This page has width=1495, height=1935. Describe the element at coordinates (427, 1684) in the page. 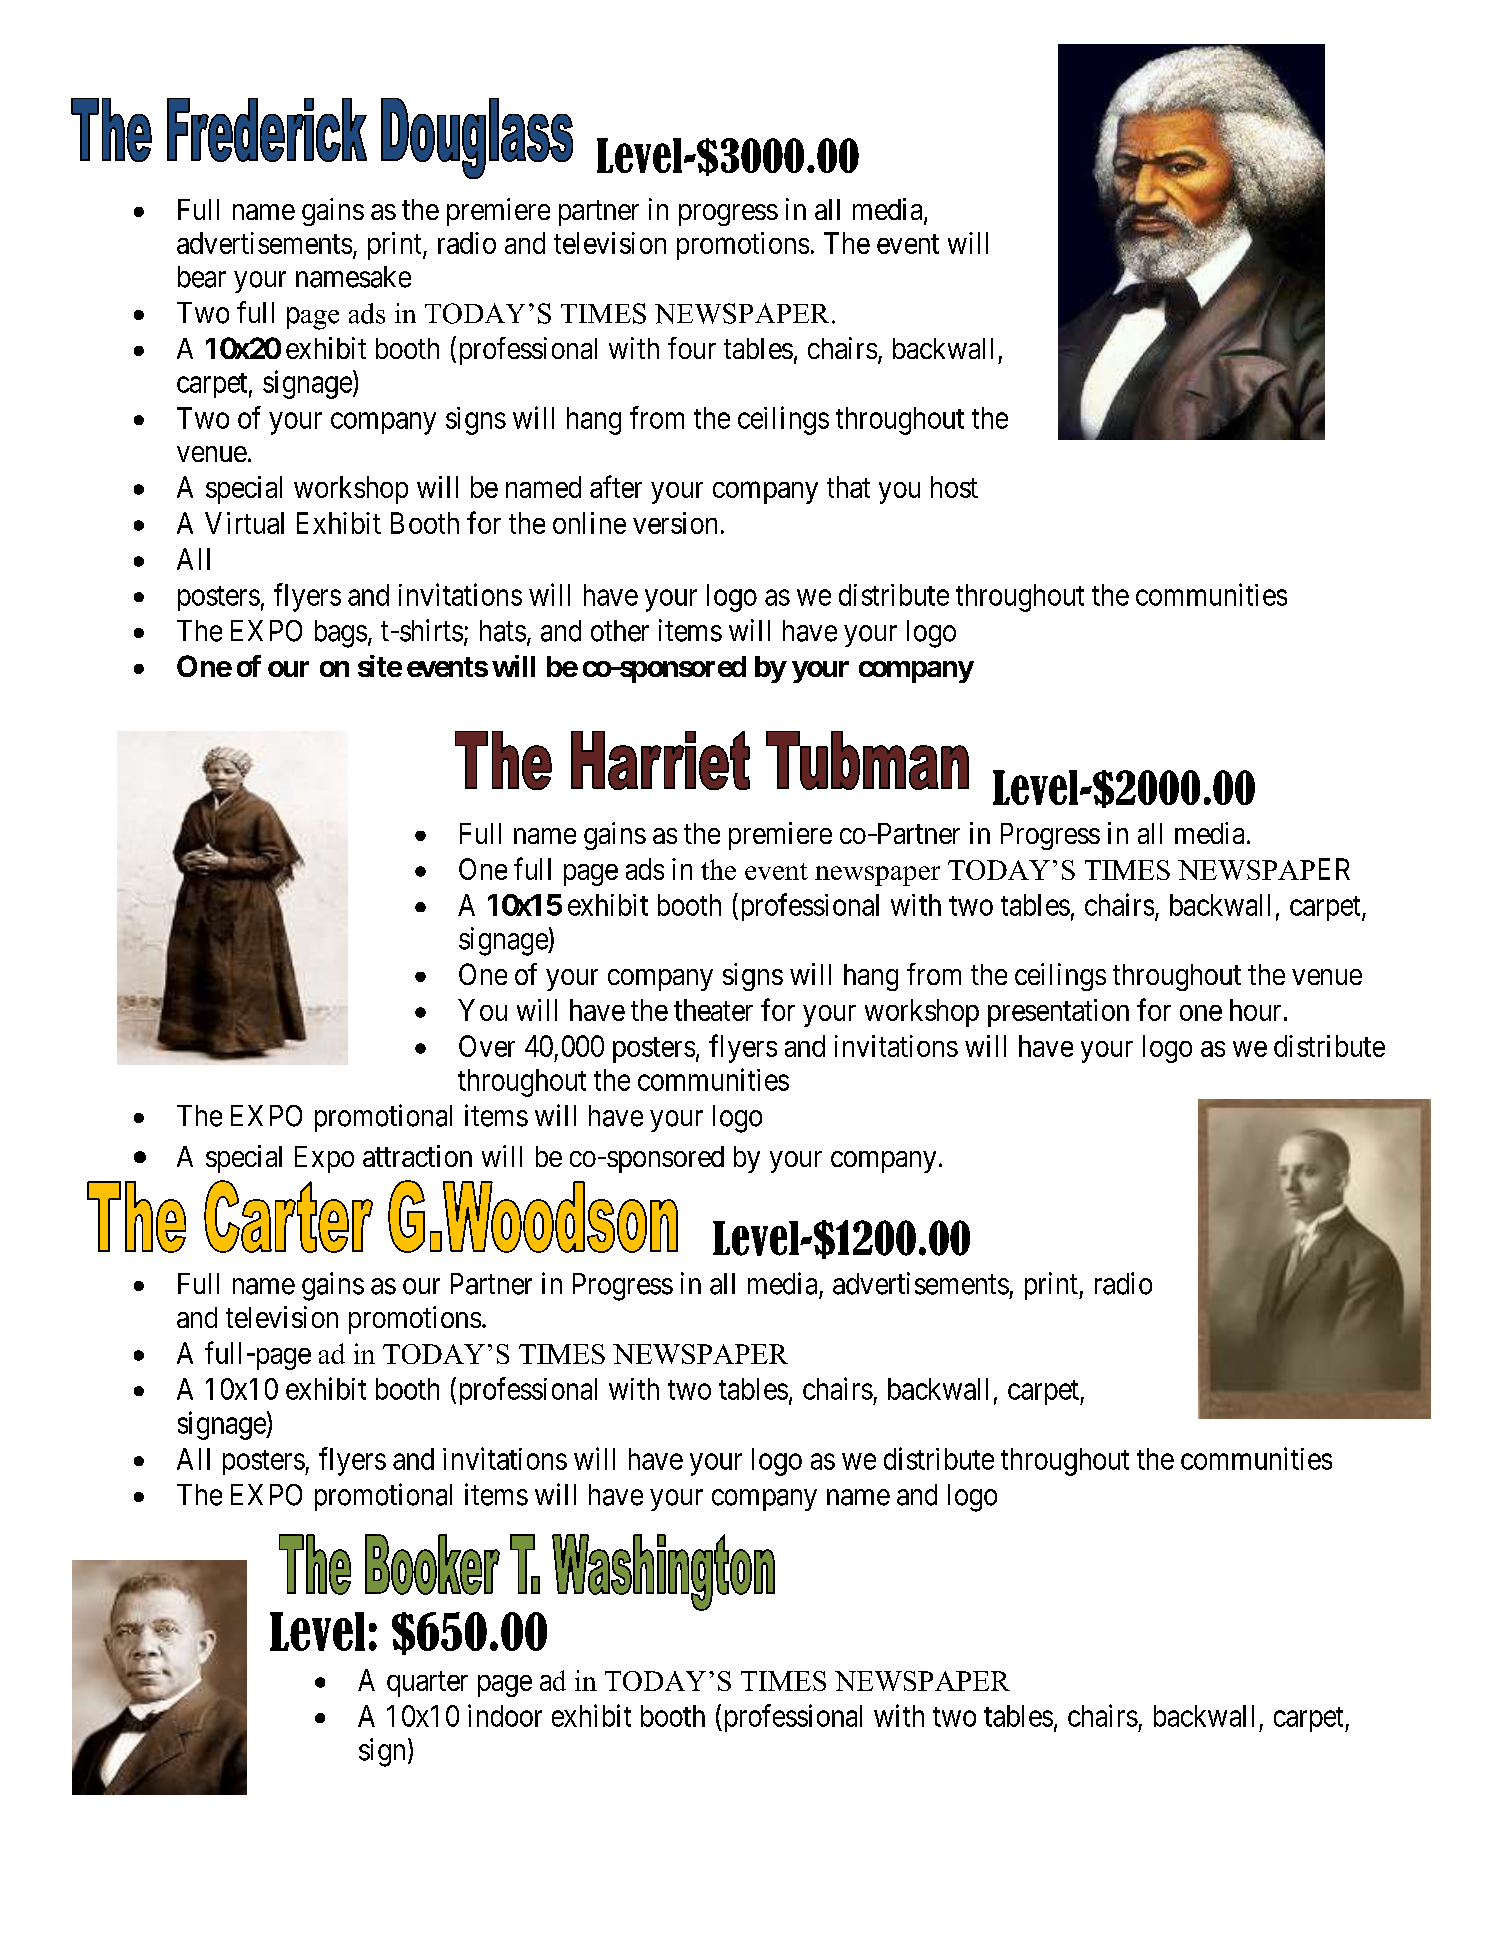

I see `quarter` at that location.
